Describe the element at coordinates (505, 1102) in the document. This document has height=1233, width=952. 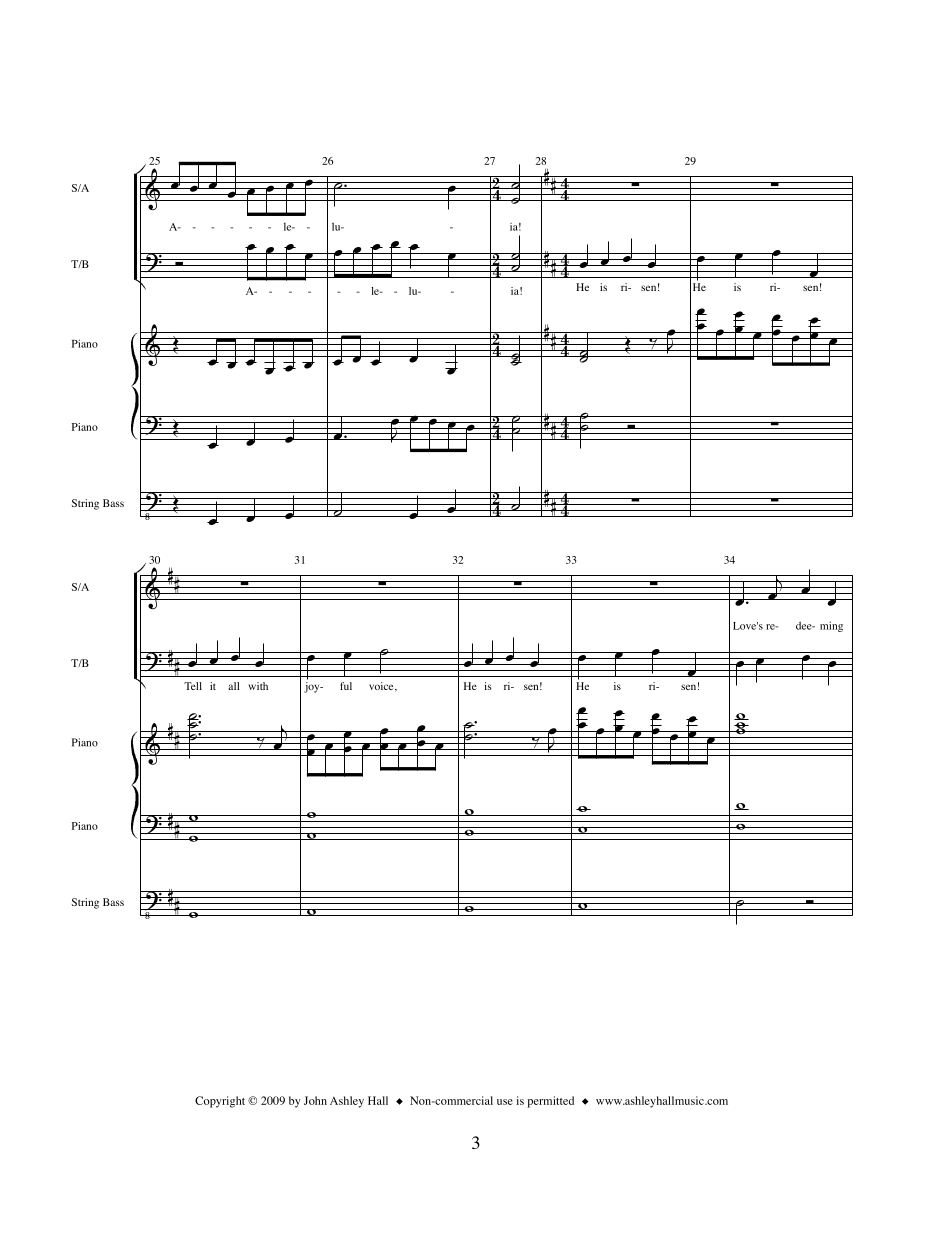
I see `use` at that location.
